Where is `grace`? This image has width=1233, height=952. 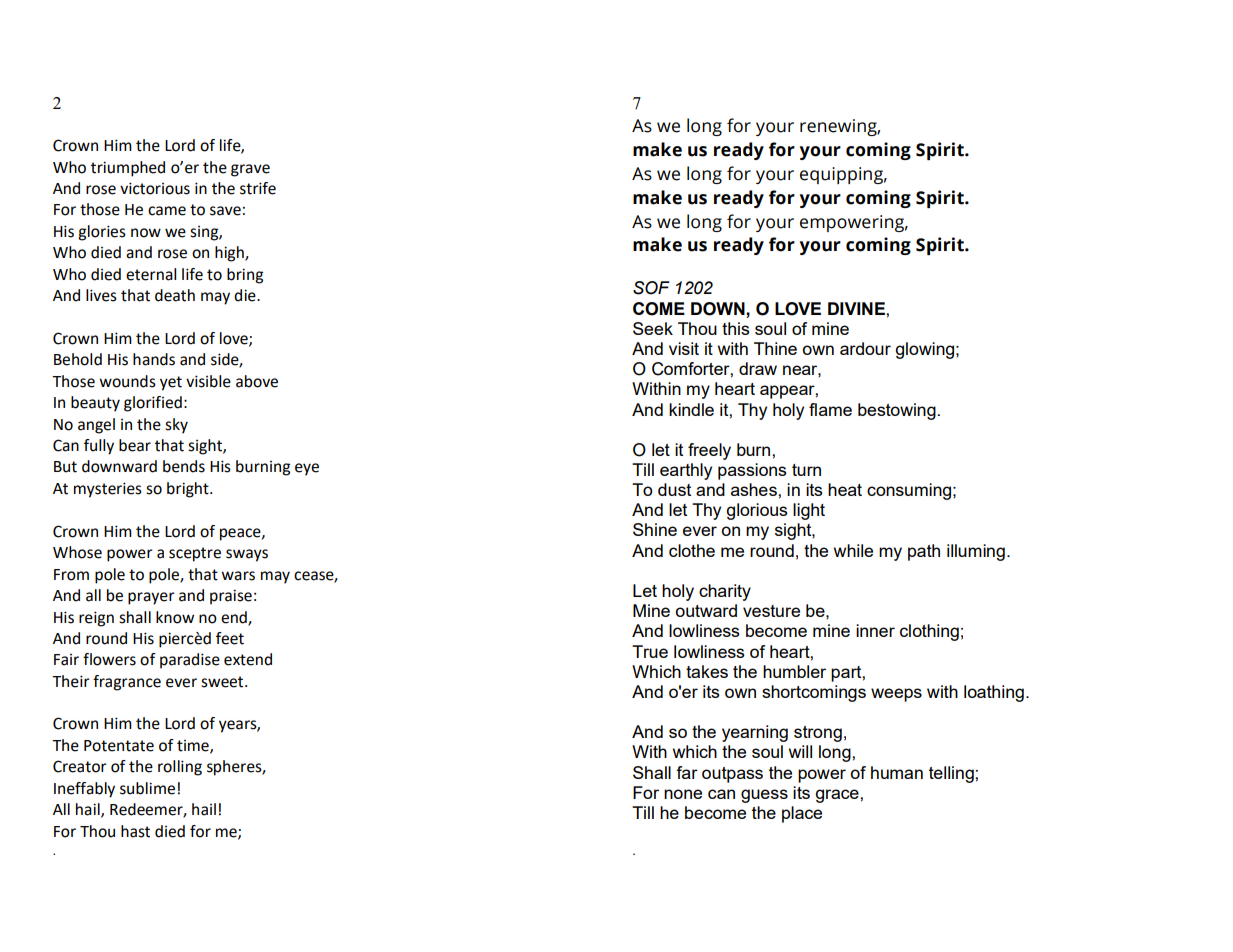 grace is located at coordinates (838, 796).
